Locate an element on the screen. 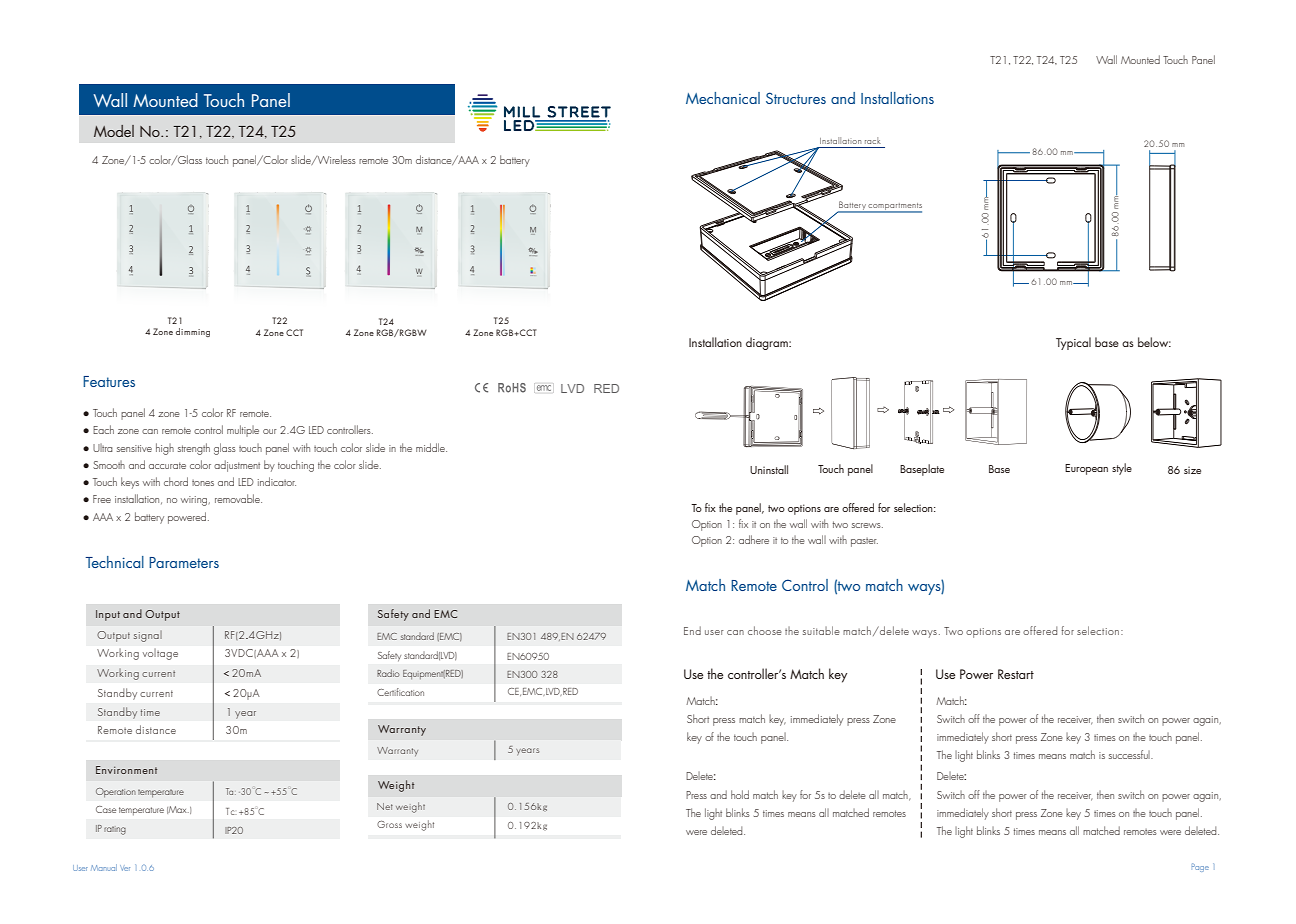  Mechanical is located at coordinates (723, 98).
